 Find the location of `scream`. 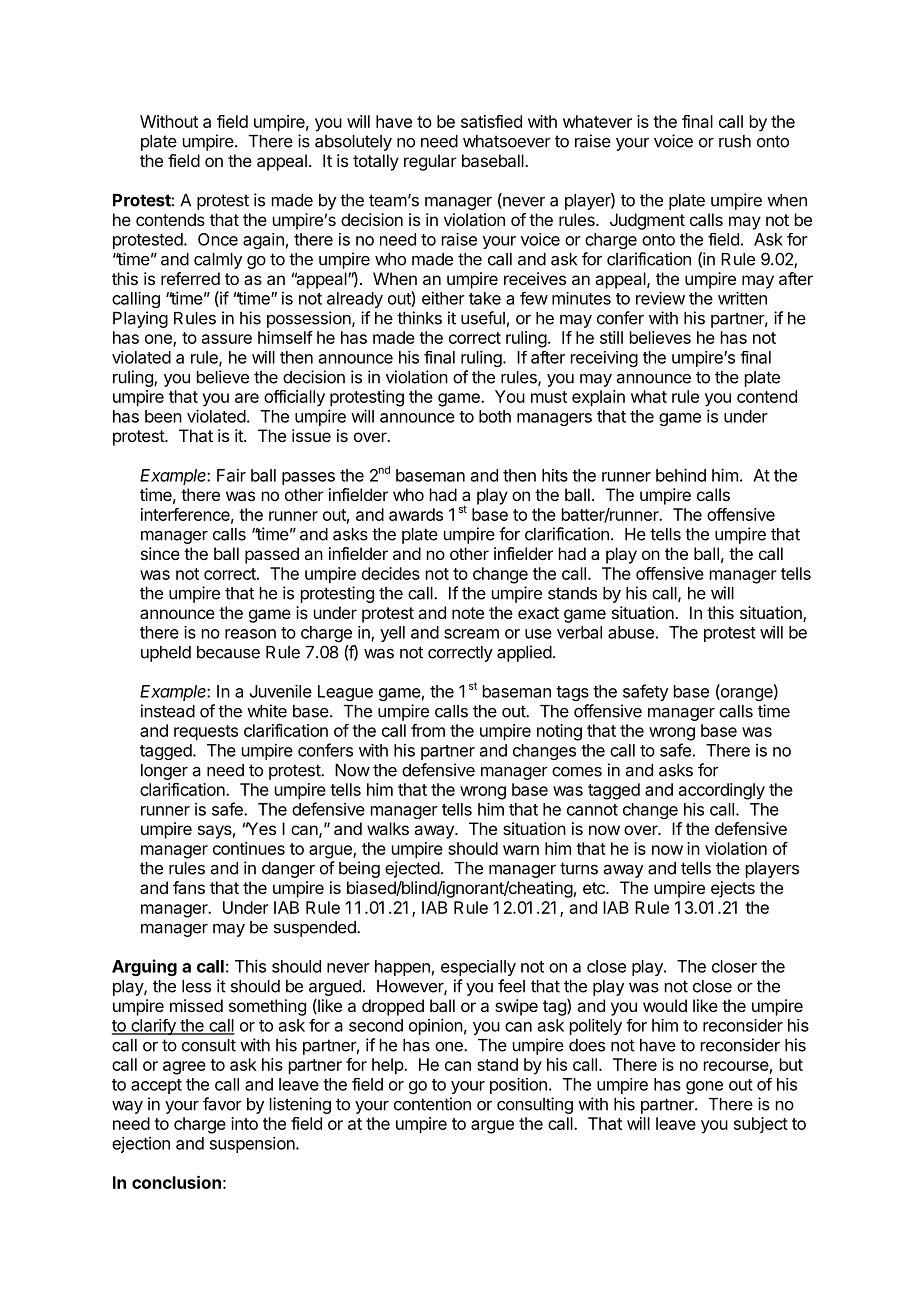

scream is located at coordinates (471, 634).
